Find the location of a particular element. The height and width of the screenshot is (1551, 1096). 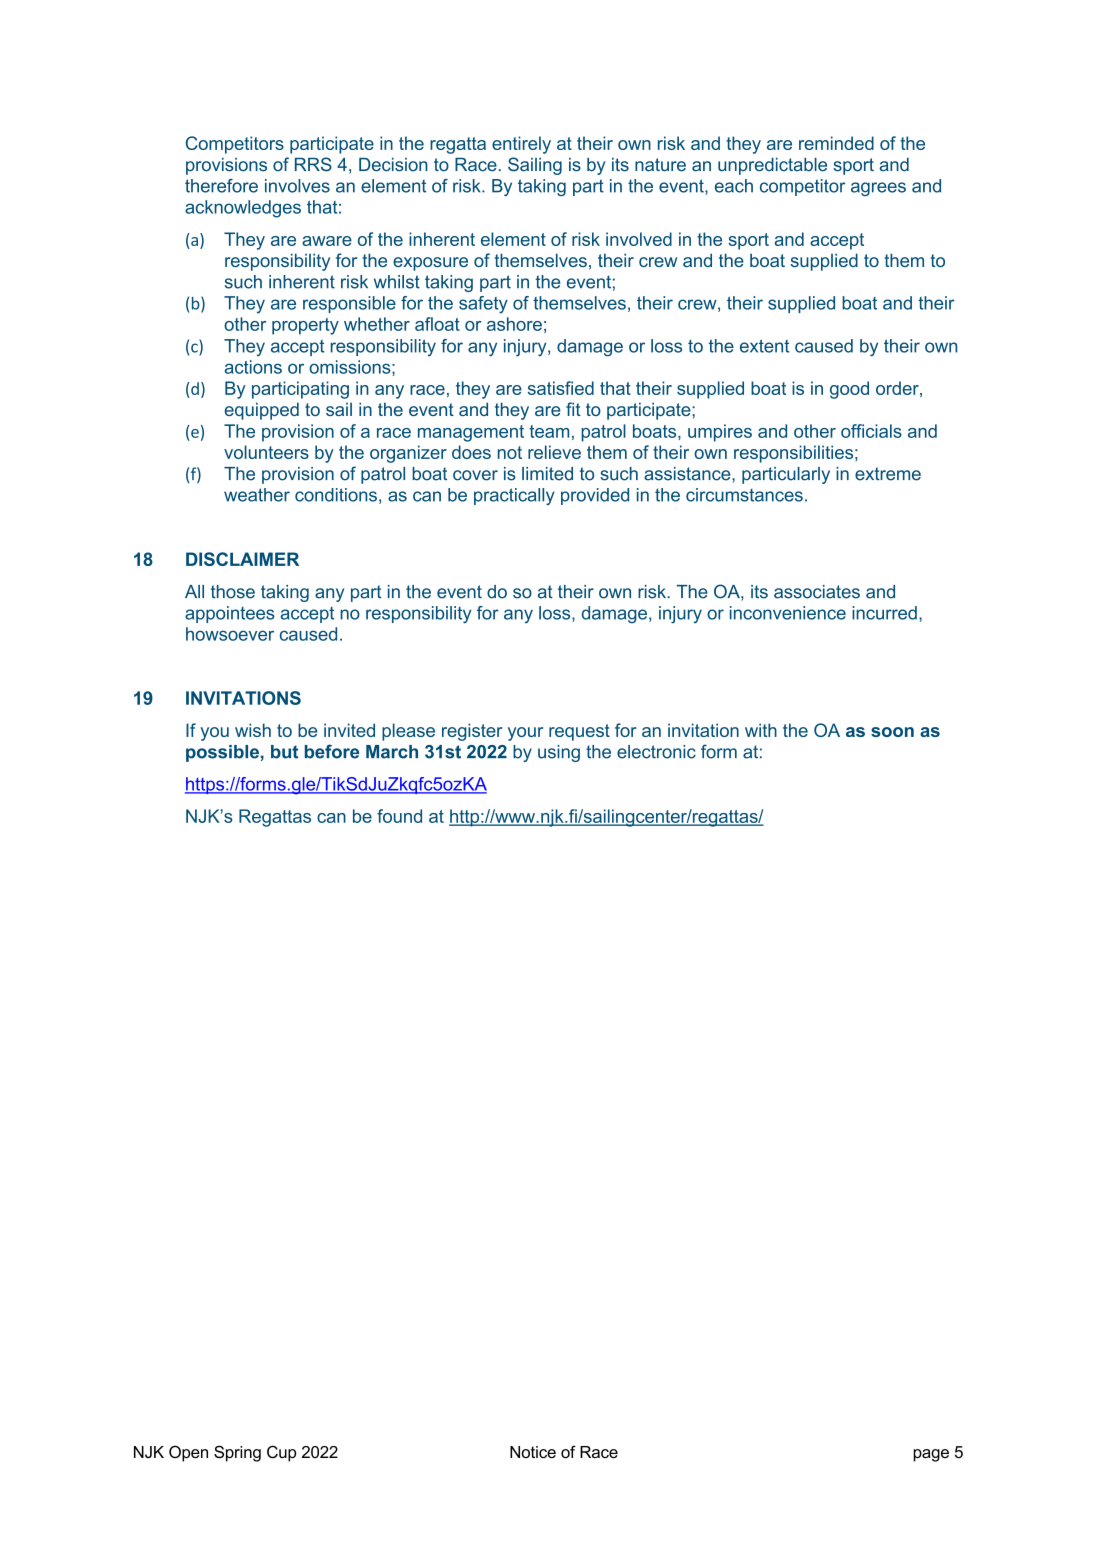

weather is located at coordinates (257, 495).
